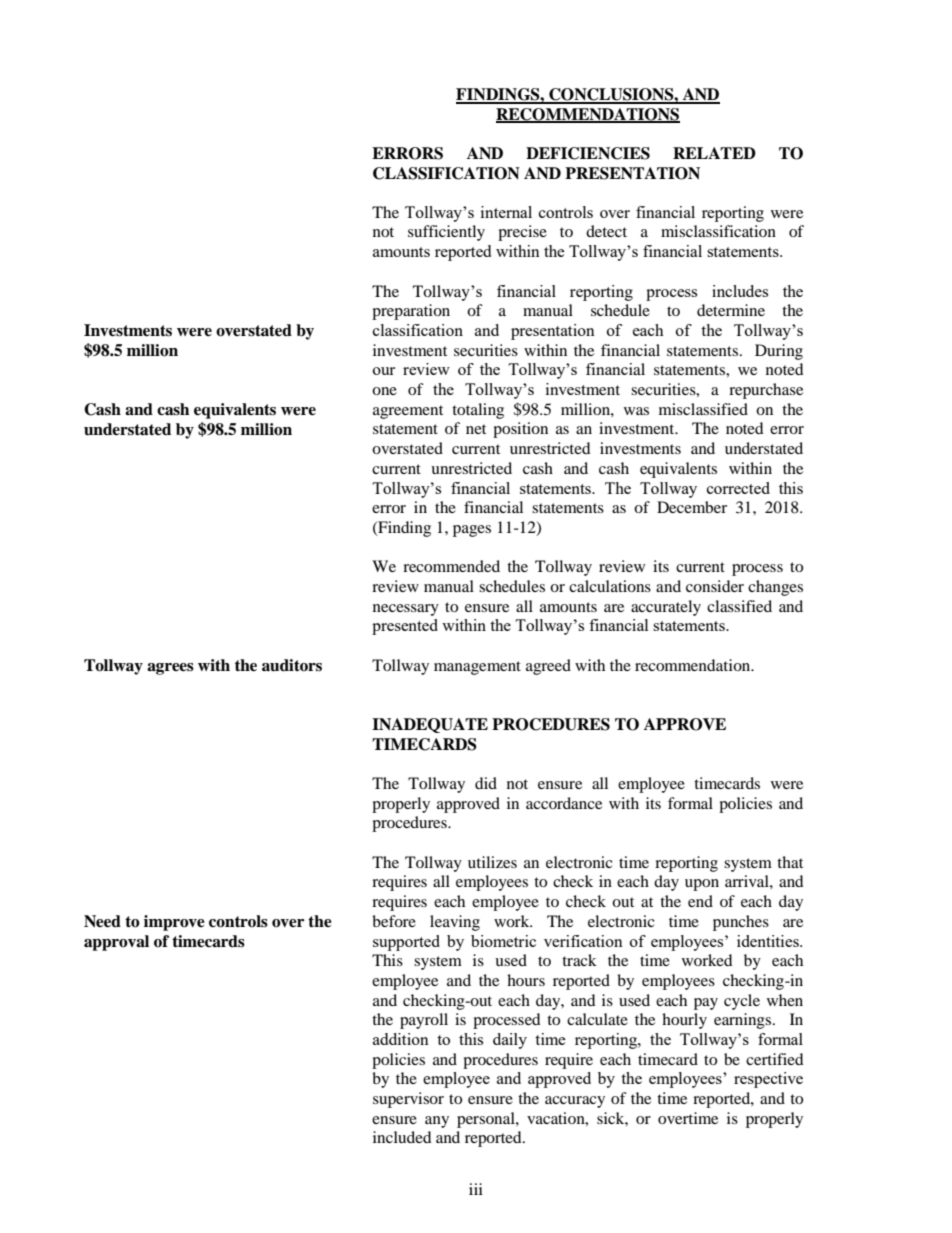  I want to click on included, so click(402, 1137).
